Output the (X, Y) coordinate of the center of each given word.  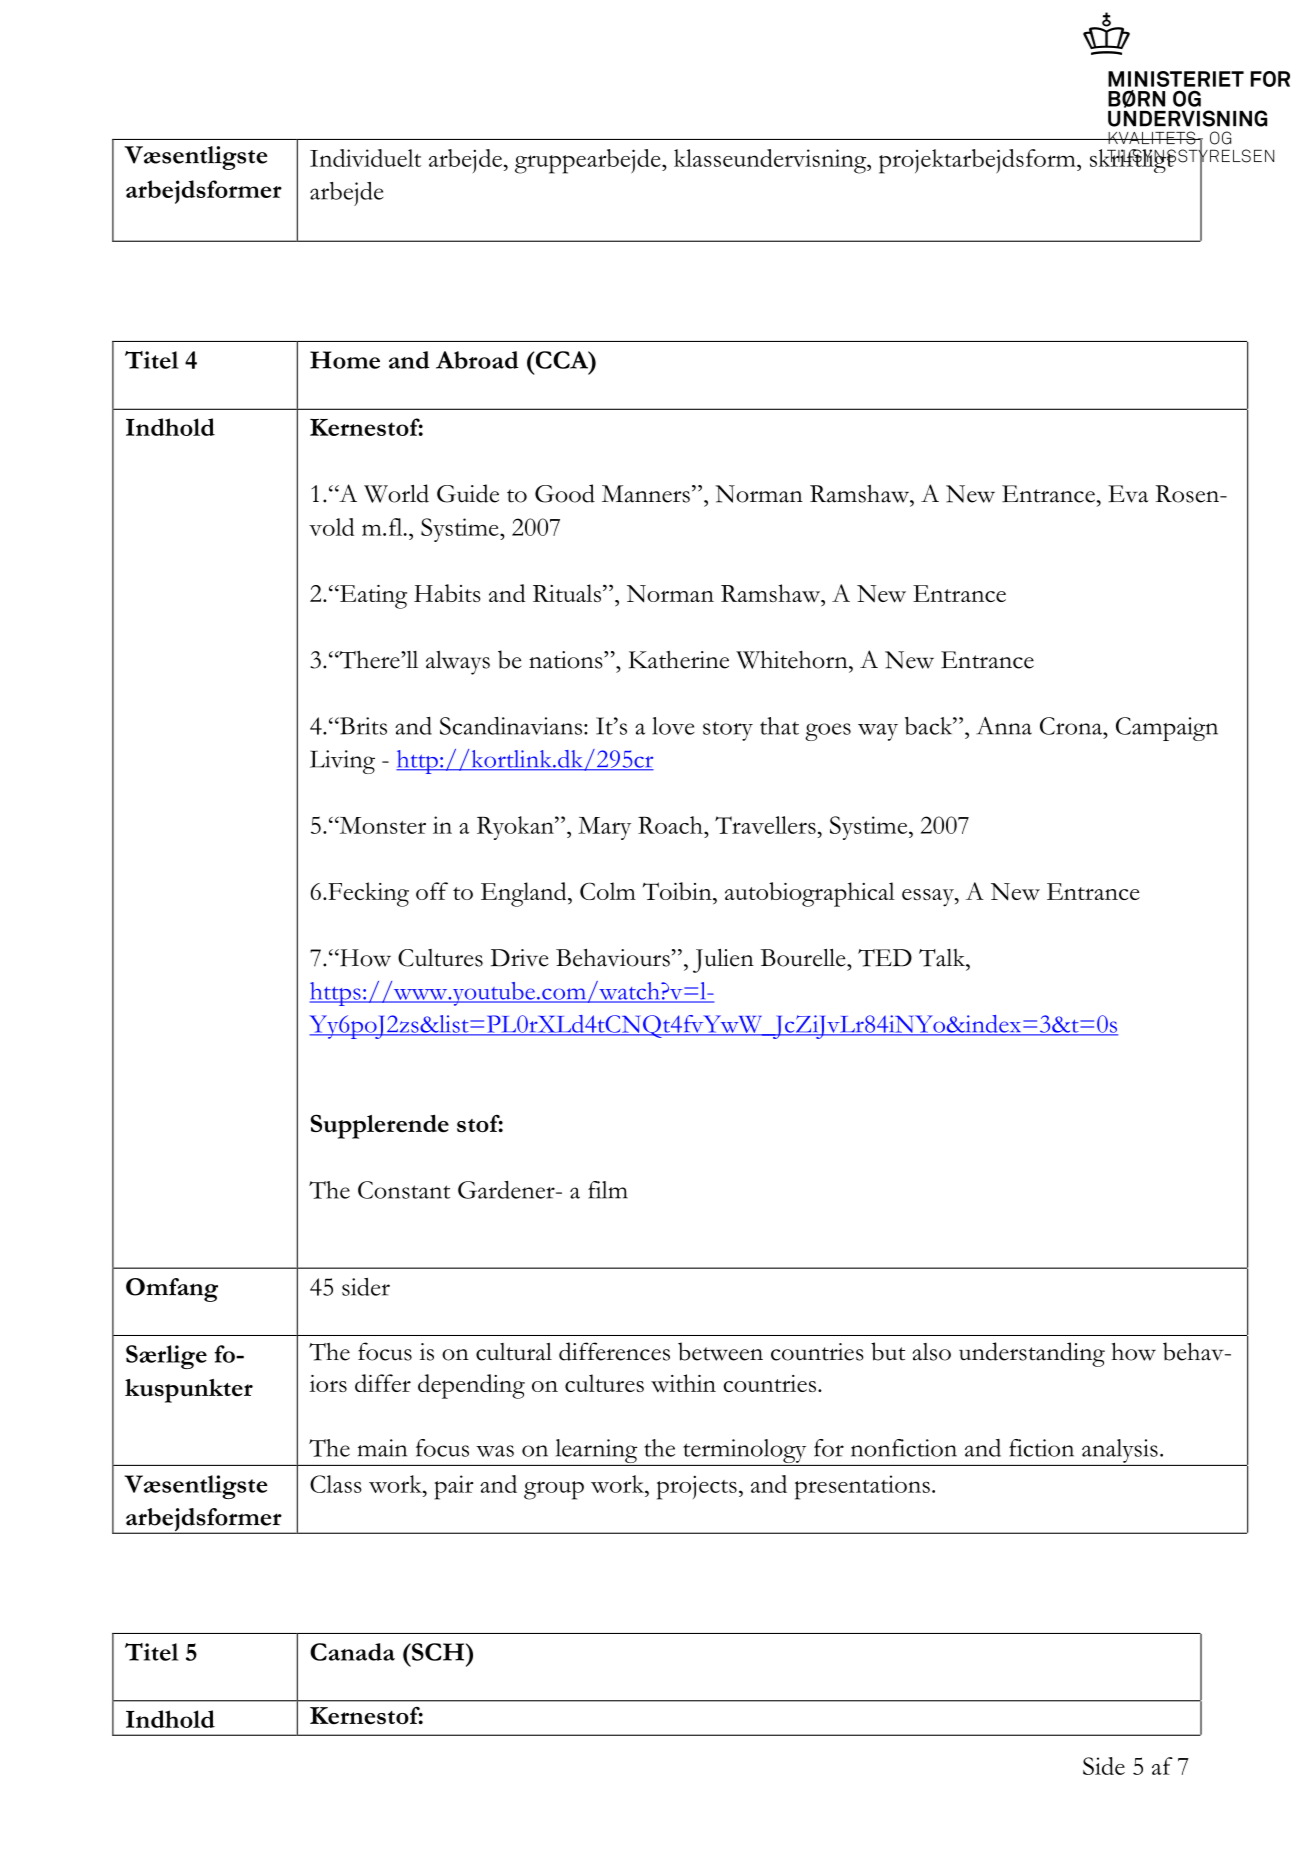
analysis (1120, 1451)
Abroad (477, 360)
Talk (943, 958)
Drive (519, 958)
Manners (646, 494)
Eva (1128, 494)
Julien (723, 961)
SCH (438, 1652)
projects (697, 1487)
